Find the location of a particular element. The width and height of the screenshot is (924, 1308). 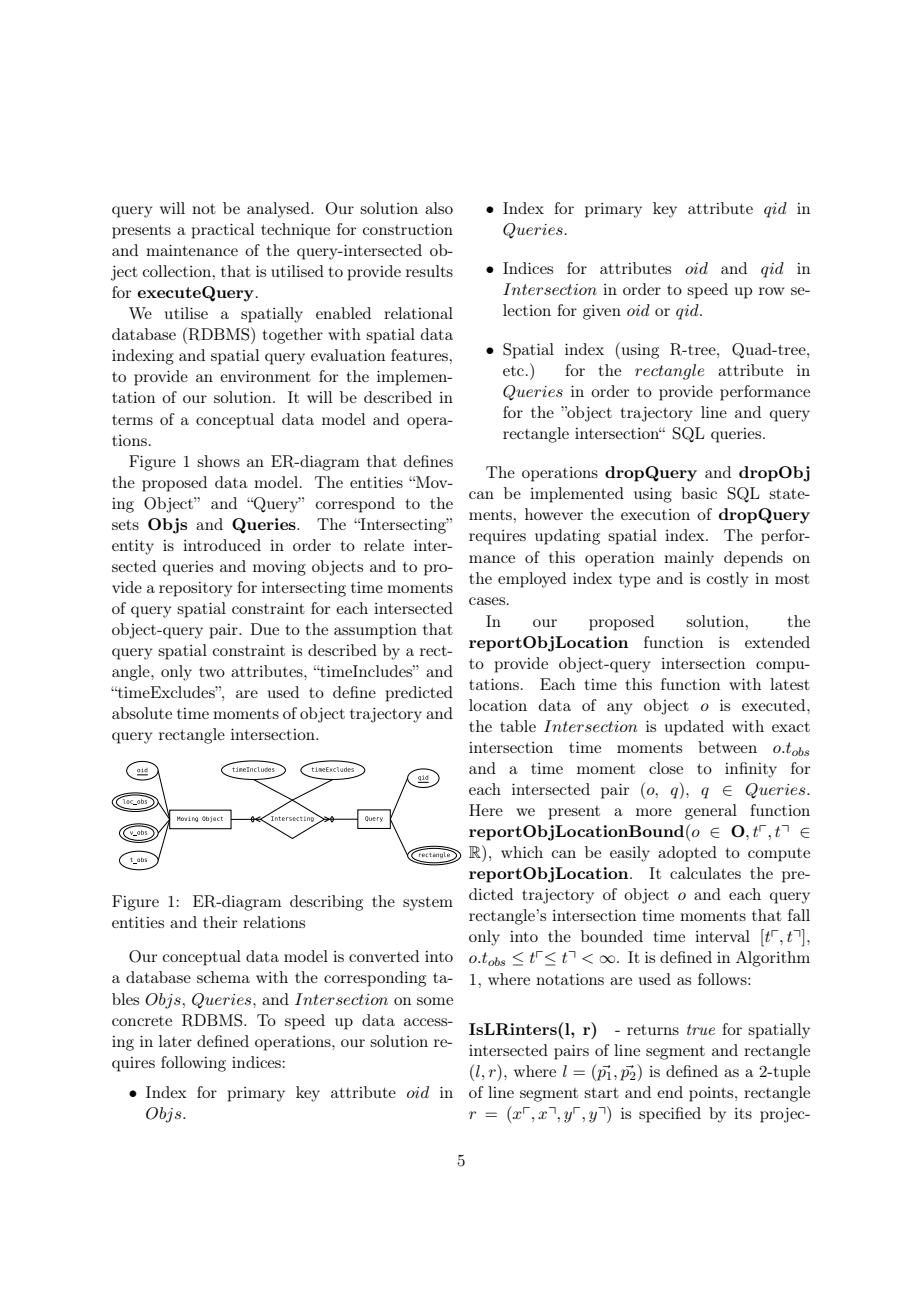

row is located at coordinates (771, 291).
